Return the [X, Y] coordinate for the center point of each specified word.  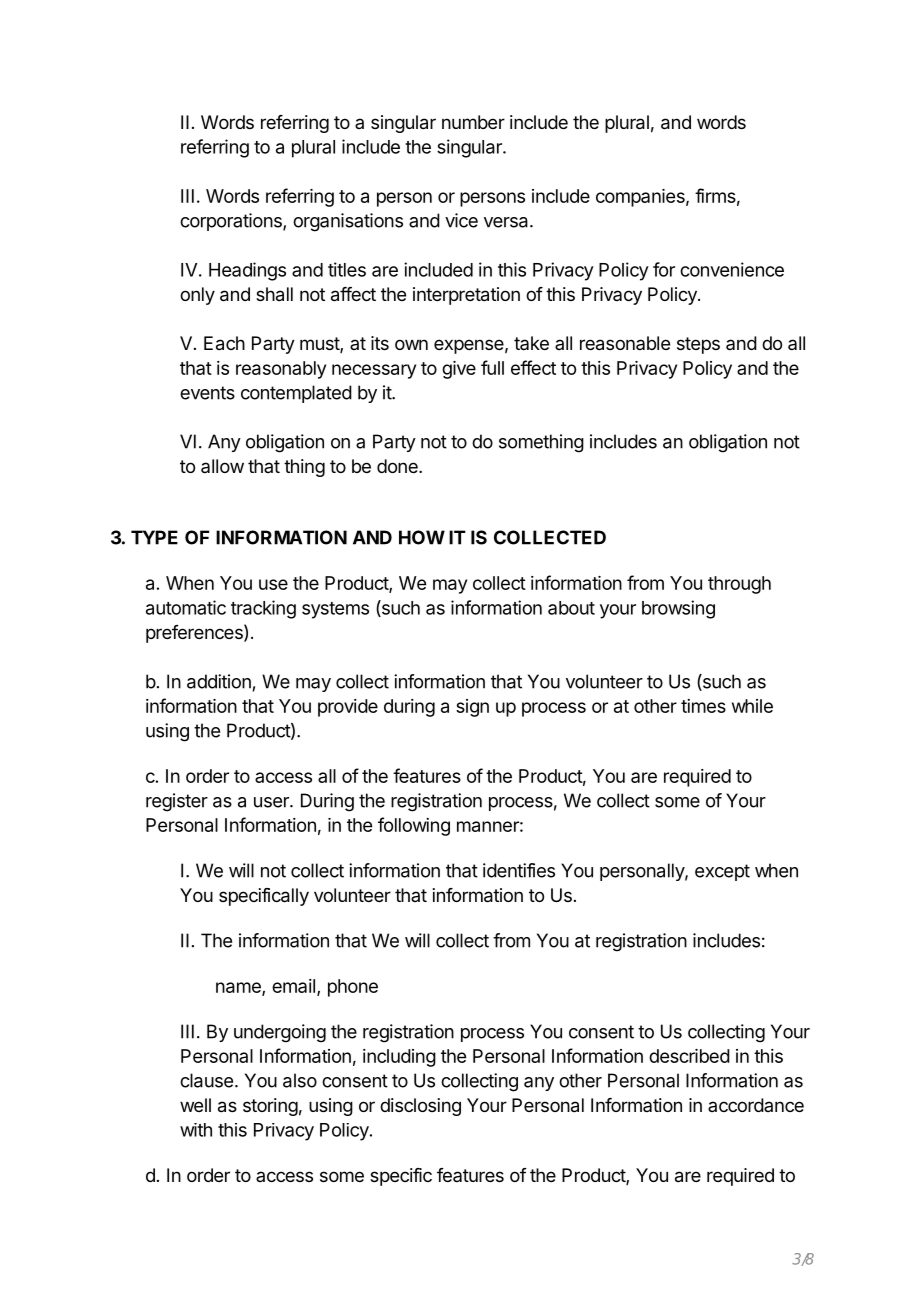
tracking [263, 609]
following [414, 826]
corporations [232, 222]
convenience [732, 269]
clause [206, 1080]
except [722, 872]
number [473, 122]
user [272, 802]
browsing [678, 609]
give [459, 370]
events [207, 393]
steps [698, 345]
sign [472, 708]
